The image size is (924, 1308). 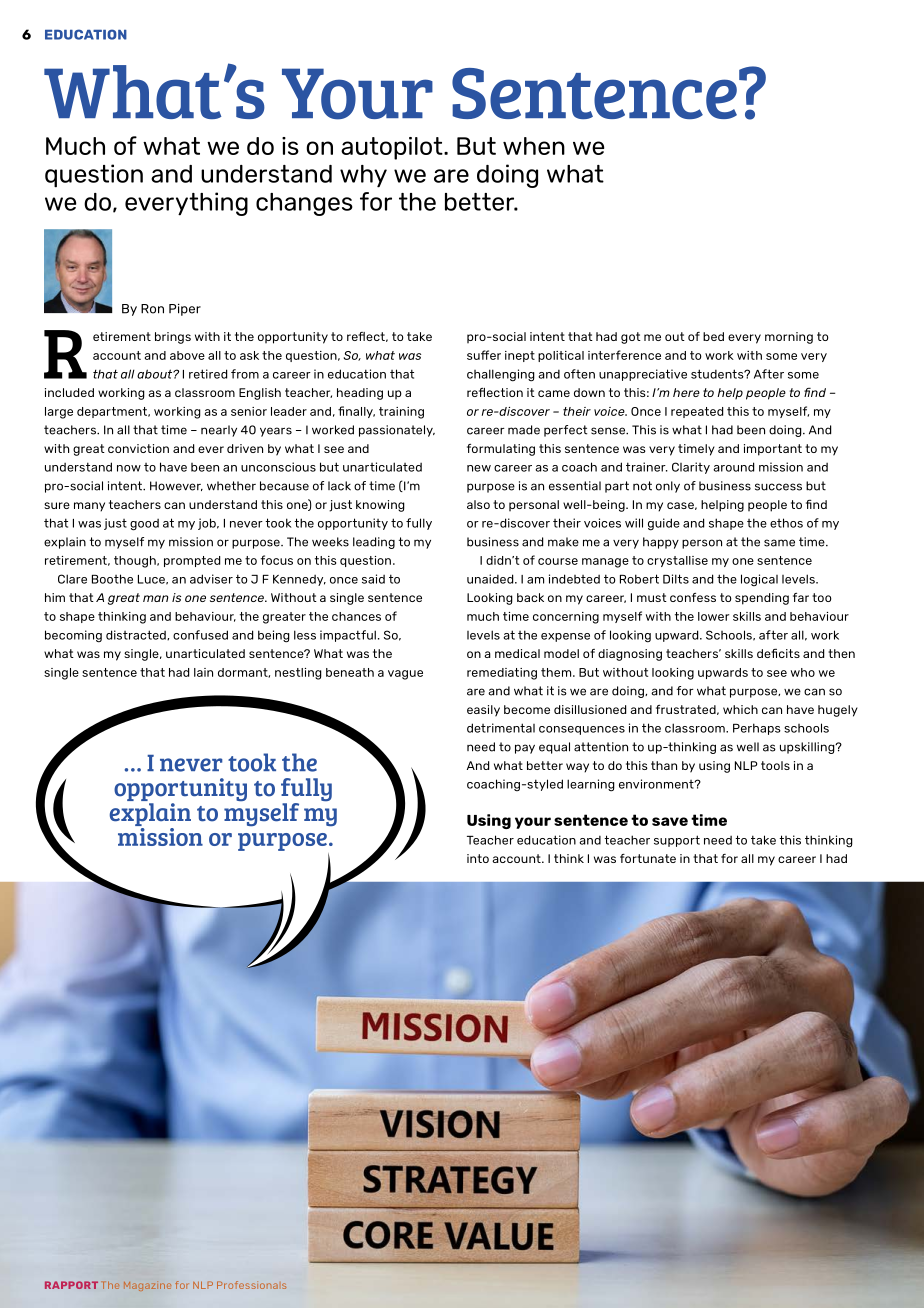 What do you see at coordinates (208, 374) in the page?
I see `retired` at bounding box center [208, 374].
